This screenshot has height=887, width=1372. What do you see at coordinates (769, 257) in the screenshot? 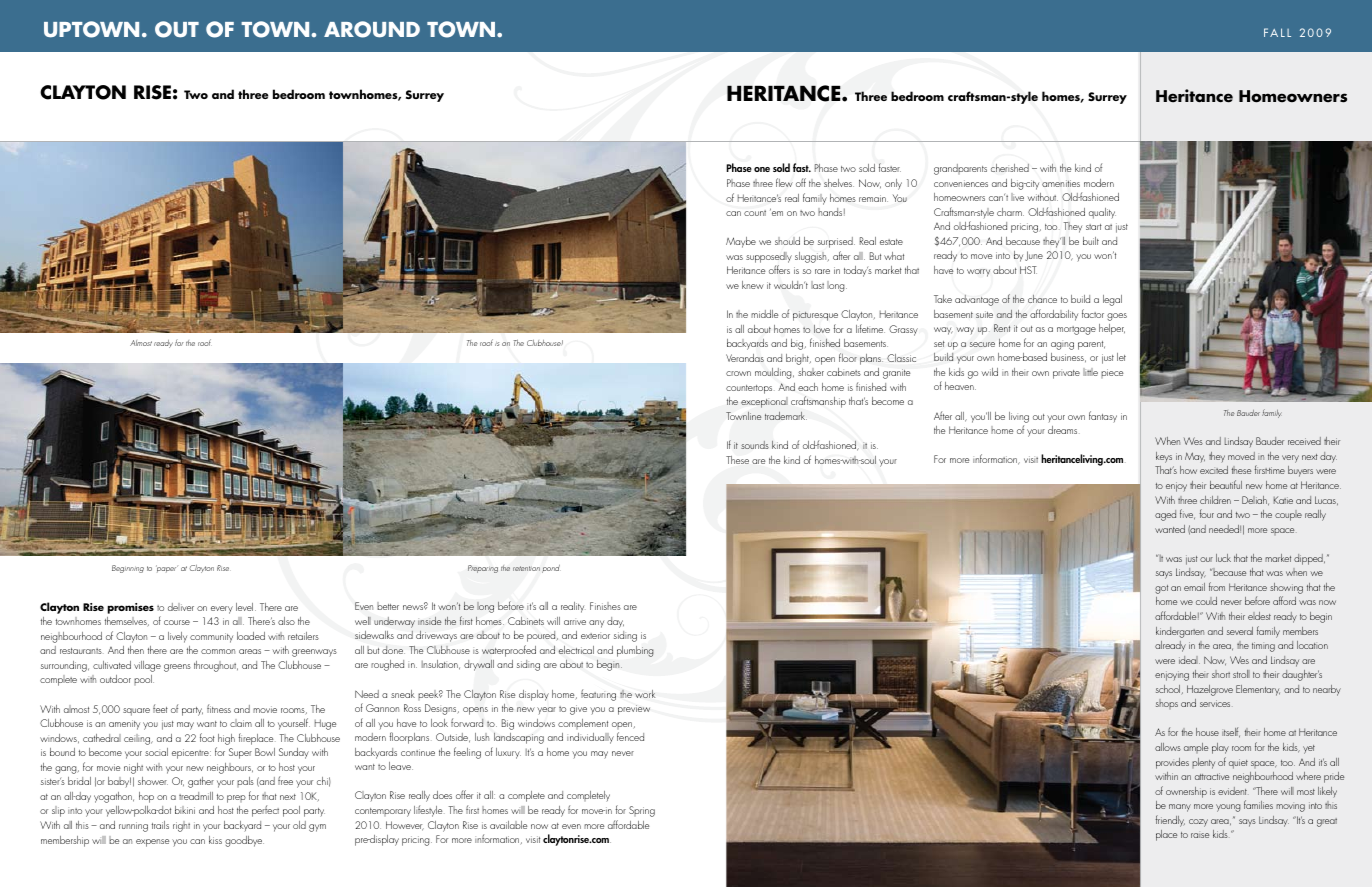
I see `supposedly` at bounding box center [769, 257].
